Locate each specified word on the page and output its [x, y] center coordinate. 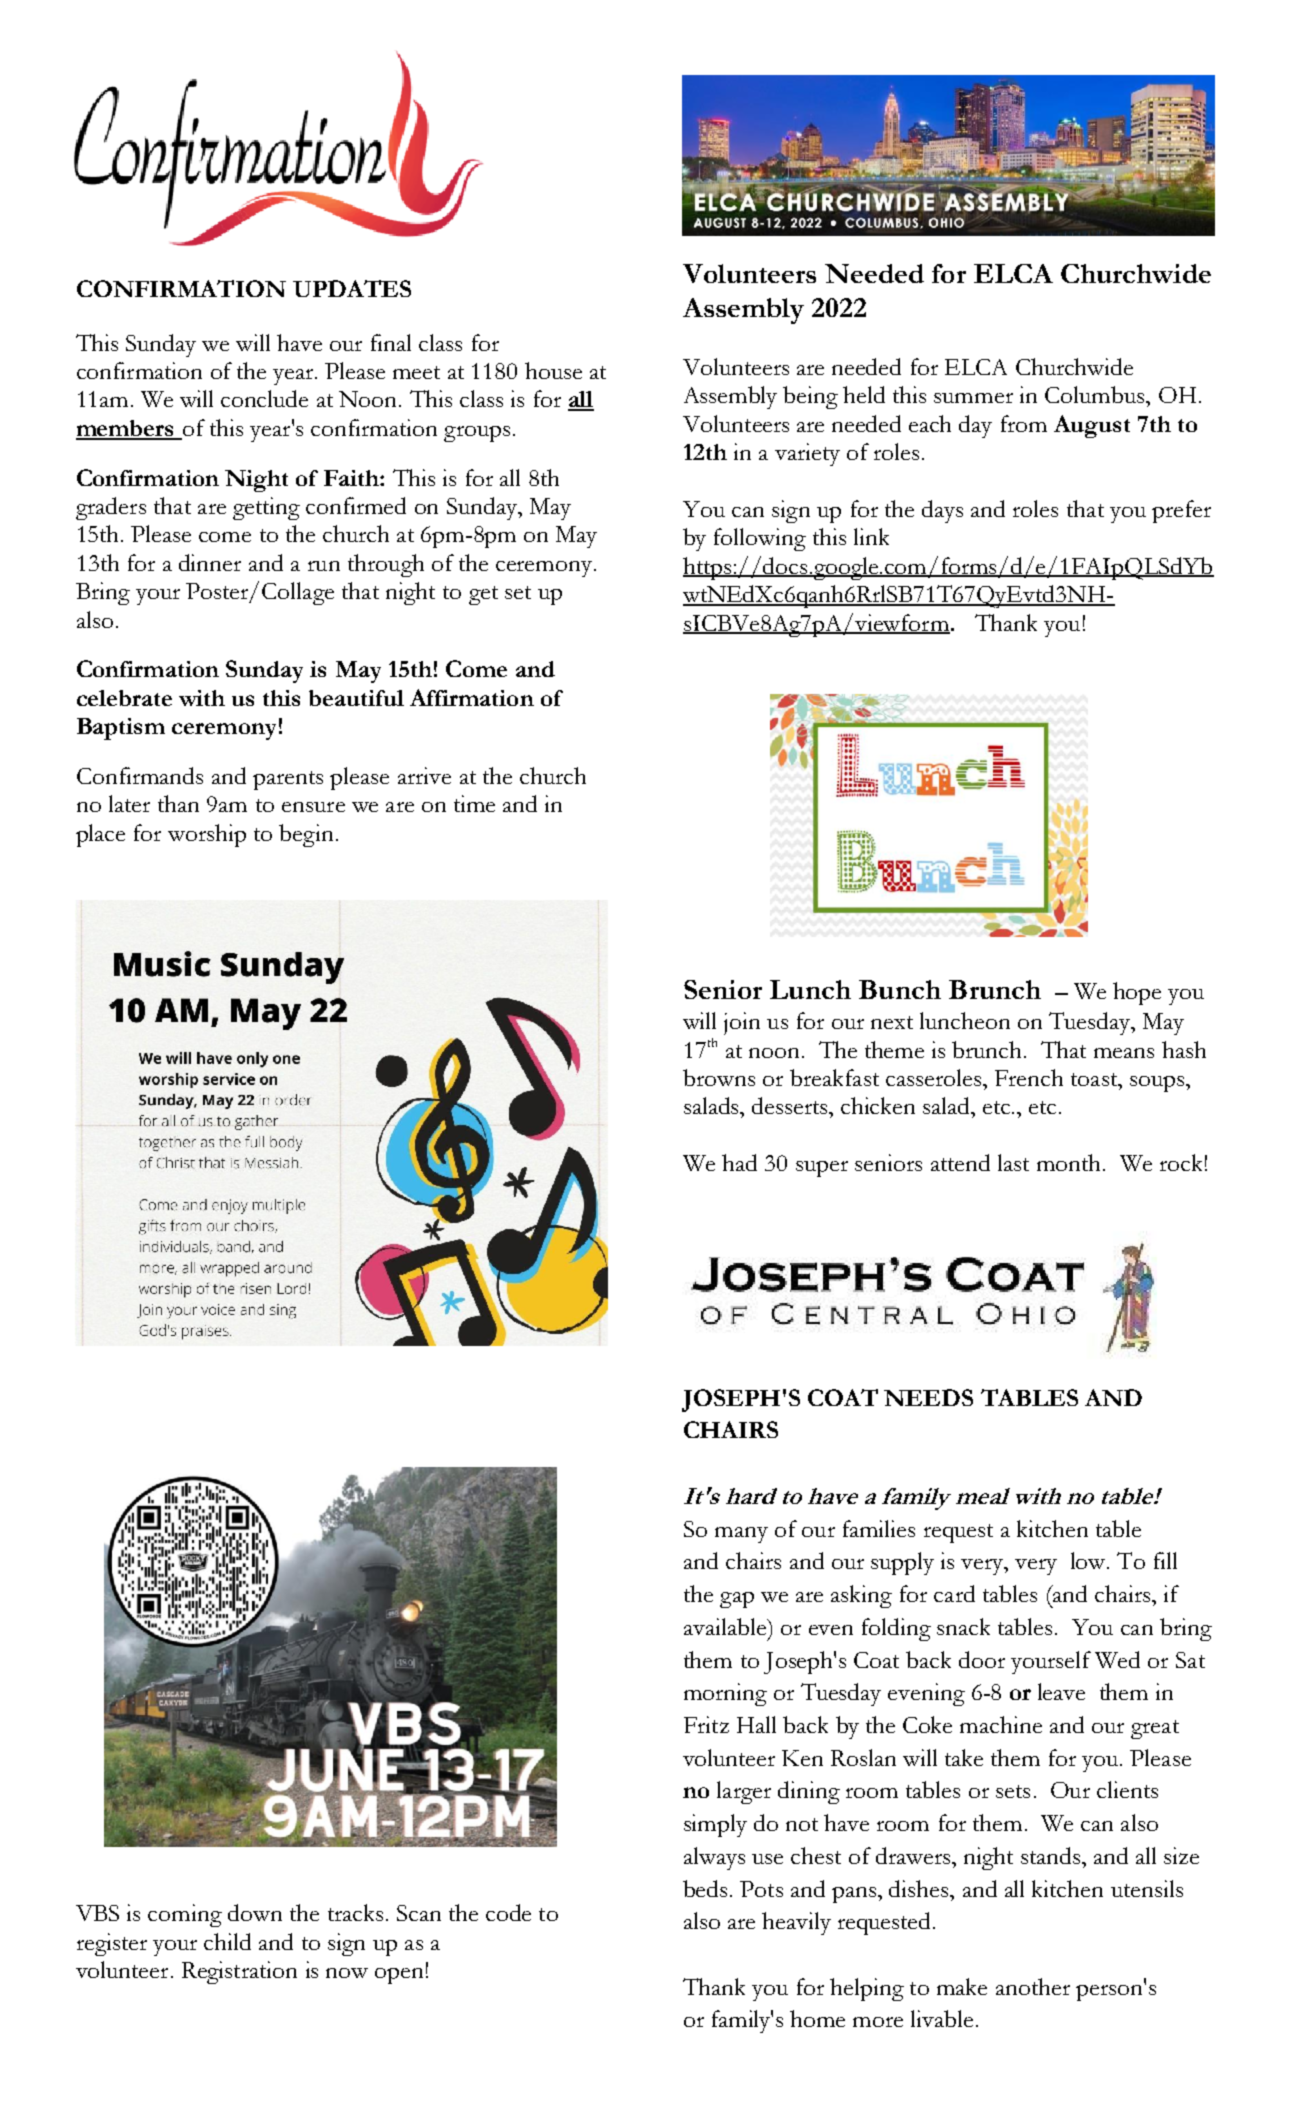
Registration [239, 1972]
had [739, 1162]
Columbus [1096, 394]
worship [207, 835]
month [1070, 1162]
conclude [264, 398]
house [553, 370]
